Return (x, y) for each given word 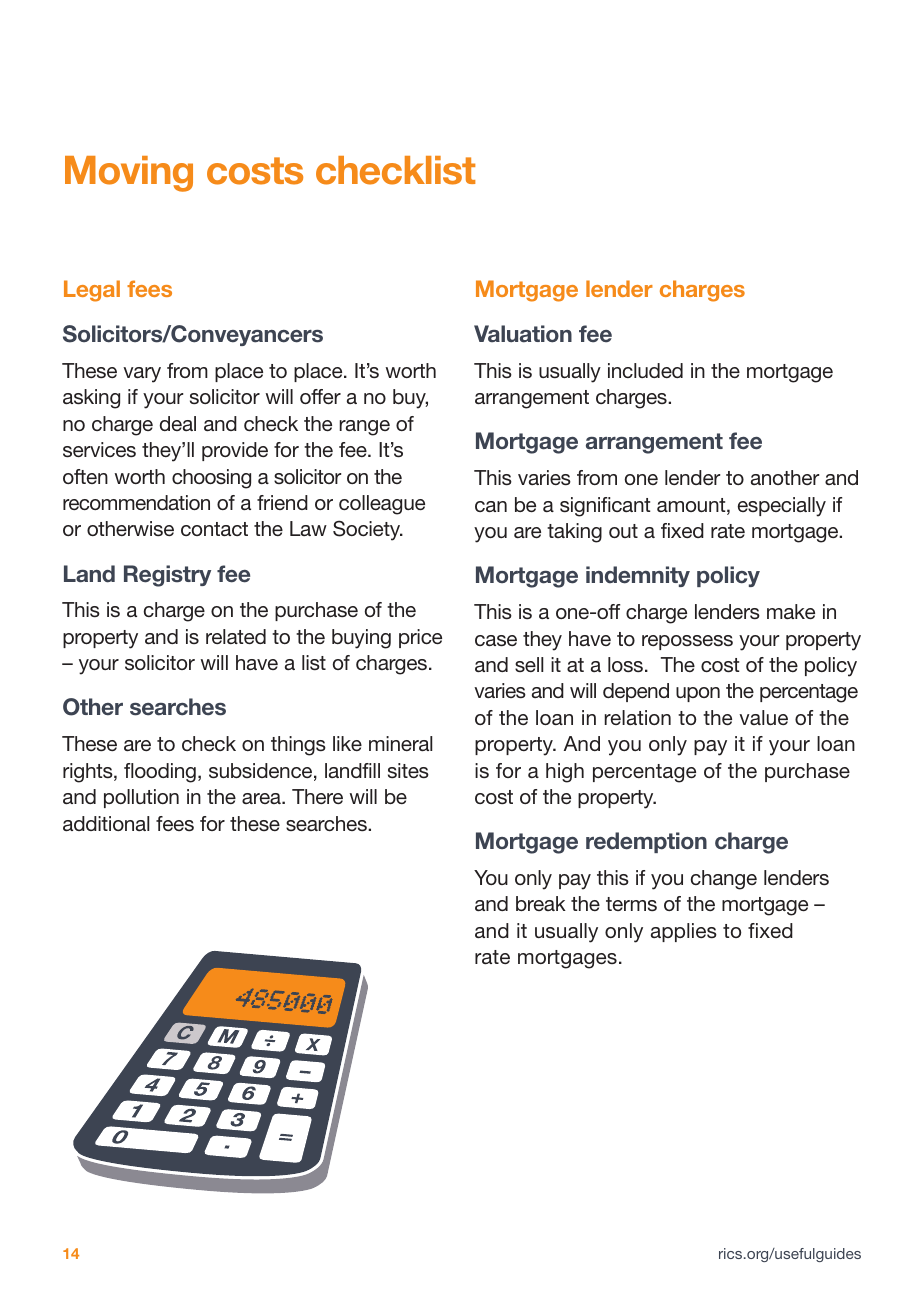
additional (106, 823)
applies (684, 932)
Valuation (523, 334)
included (645, 370)
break (541, 903)
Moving (129, 174)
